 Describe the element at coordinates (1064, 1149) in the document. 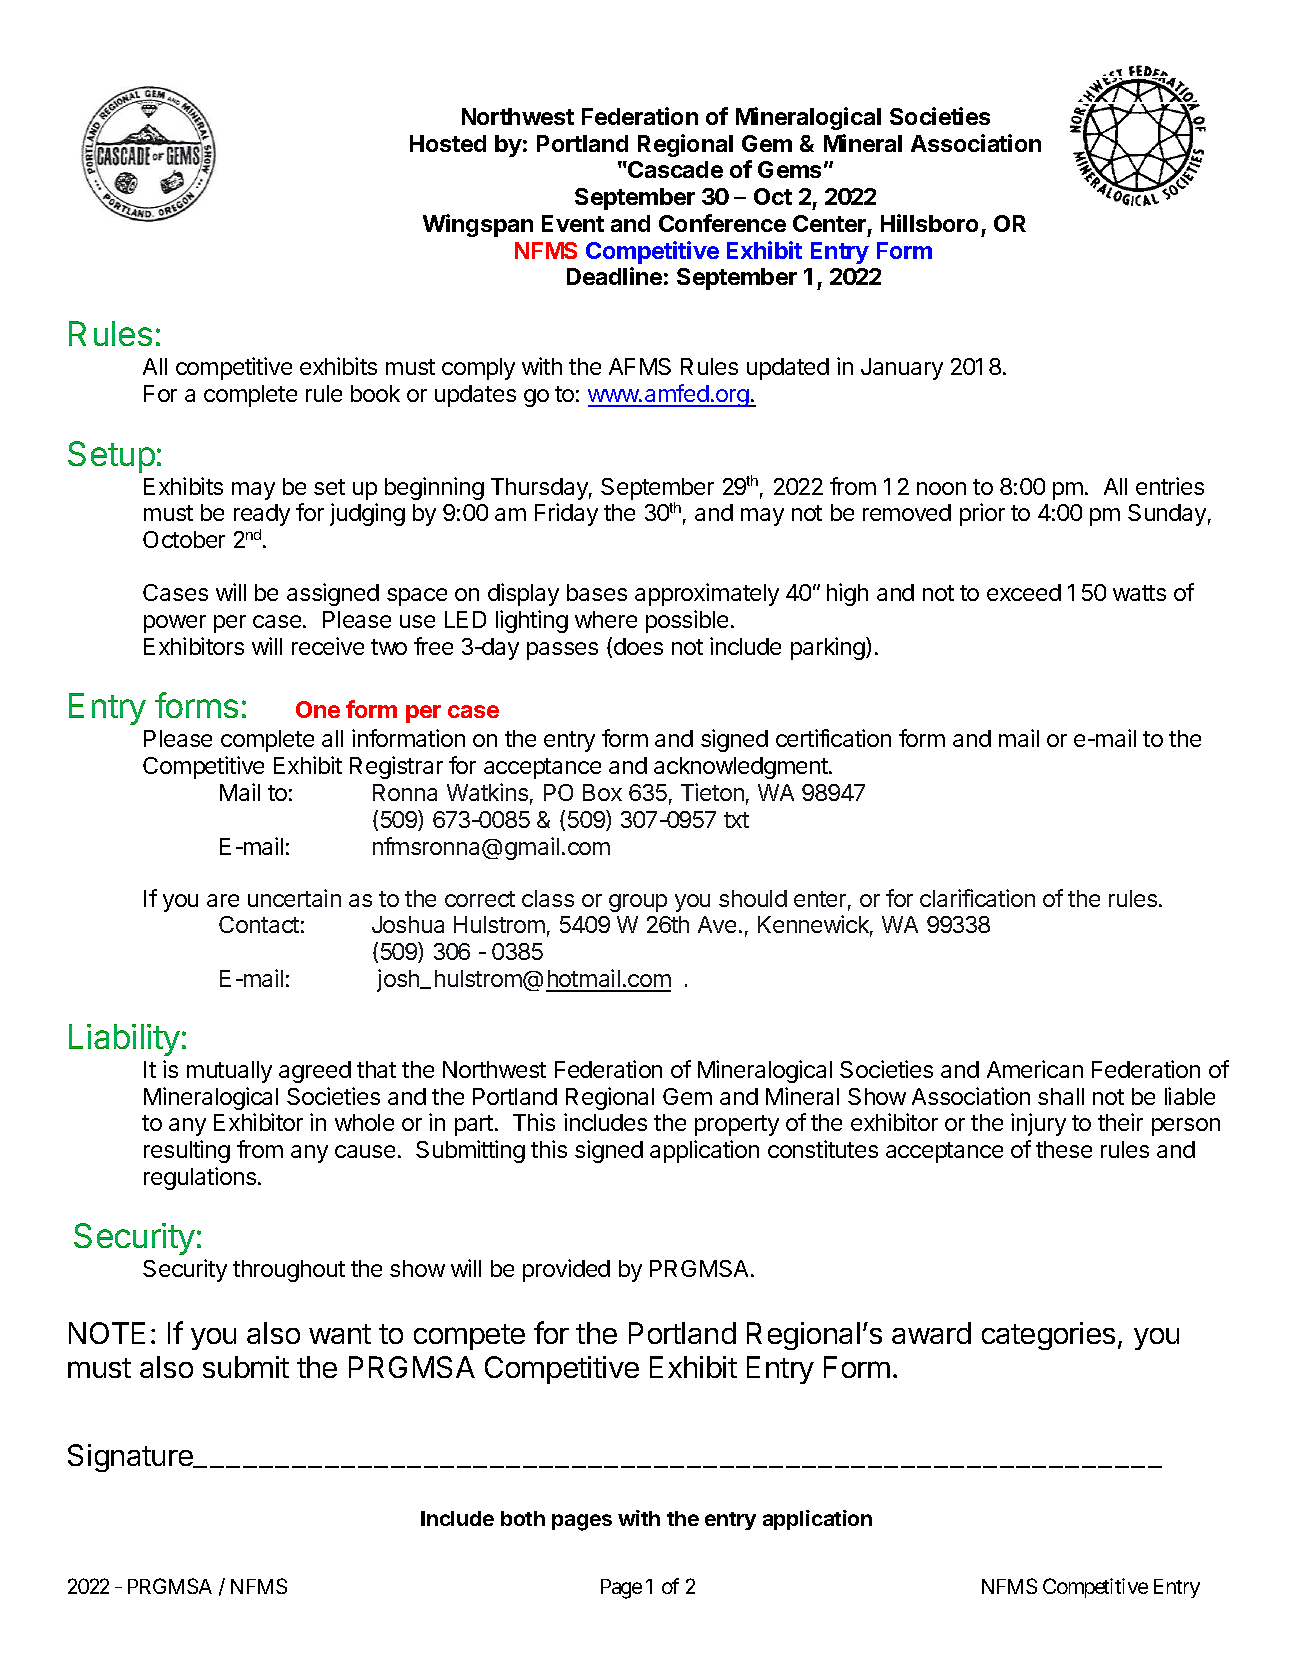

I see `these` at that location.
